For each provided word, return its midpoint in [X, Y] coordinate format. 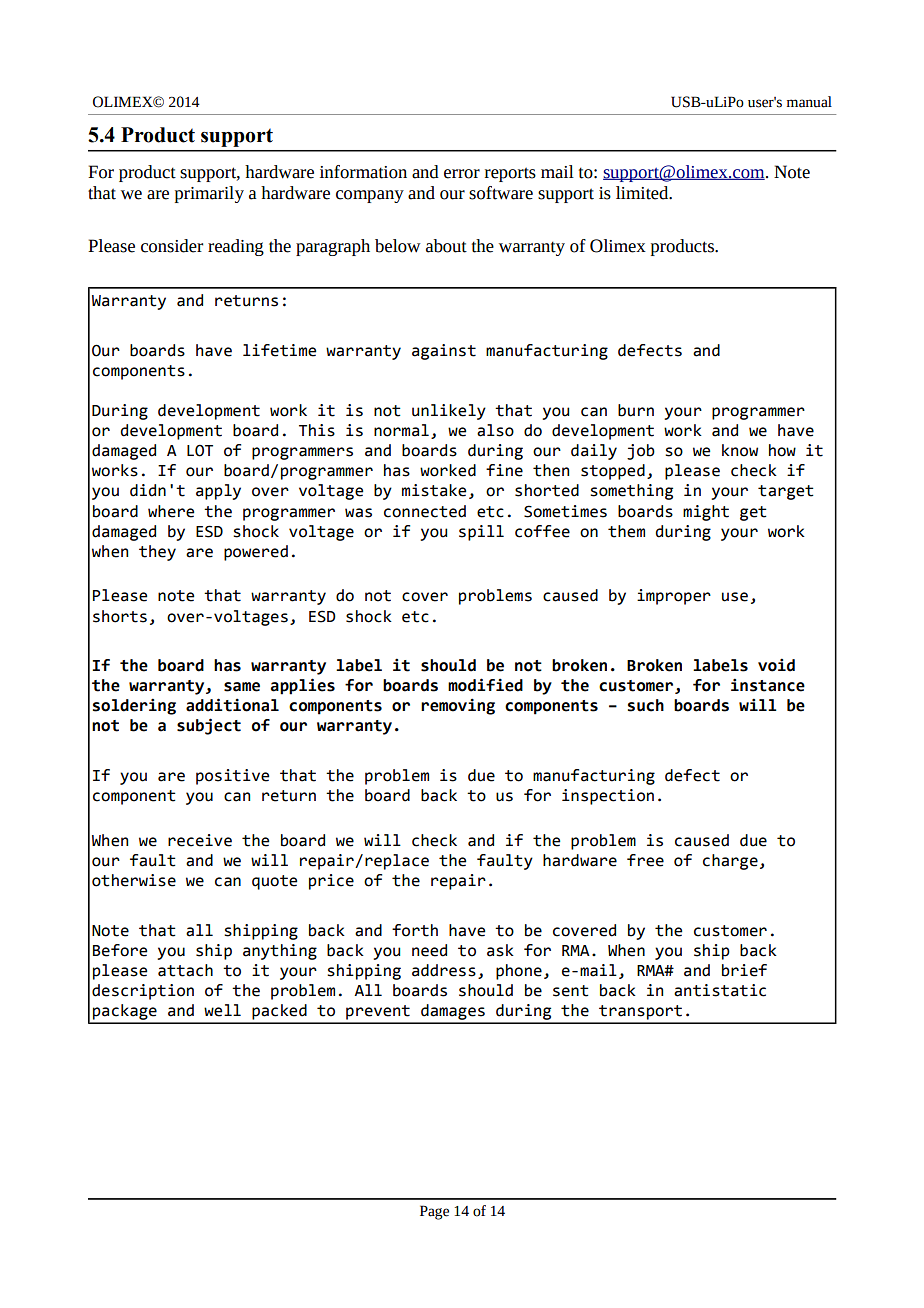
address [444, 970]
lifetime [279, 350]
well [222, 1010]
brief [744, 970]
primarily [209, 194]
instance [768, 685]
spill [481, 533]
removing [458, 706]
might [706, 513]
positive [232, 777]
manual [809, 102]
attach [185, 970]
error [462, 174]
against [444, 352]
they [157, 553]
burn [636, 410]
